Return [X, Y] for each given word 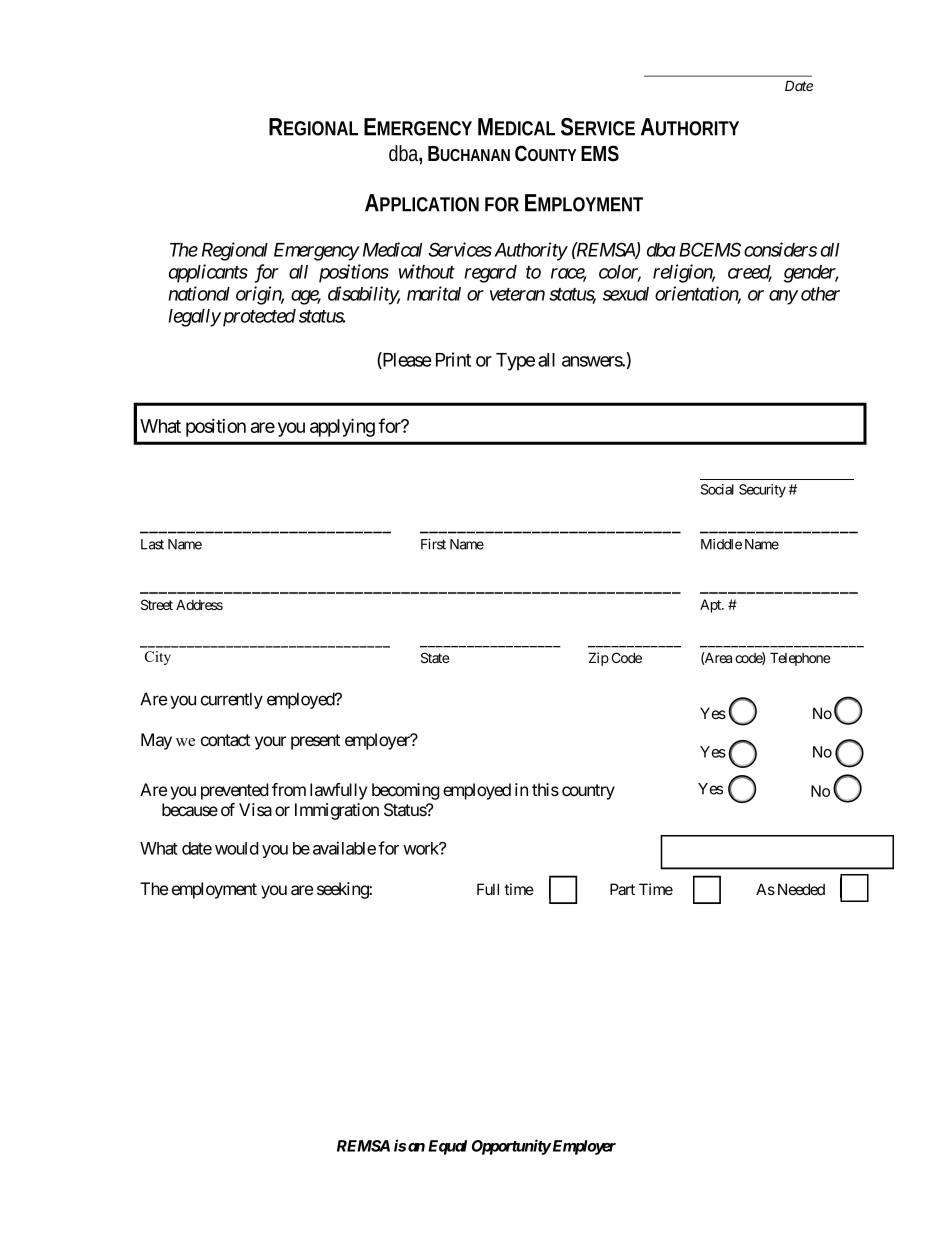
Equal [447, 1147]
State [435, 657]
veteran [517, 294]
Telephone [800, 659]
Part [622, 889]
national [199, 293]
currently [232, 700]
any [783, 297]
